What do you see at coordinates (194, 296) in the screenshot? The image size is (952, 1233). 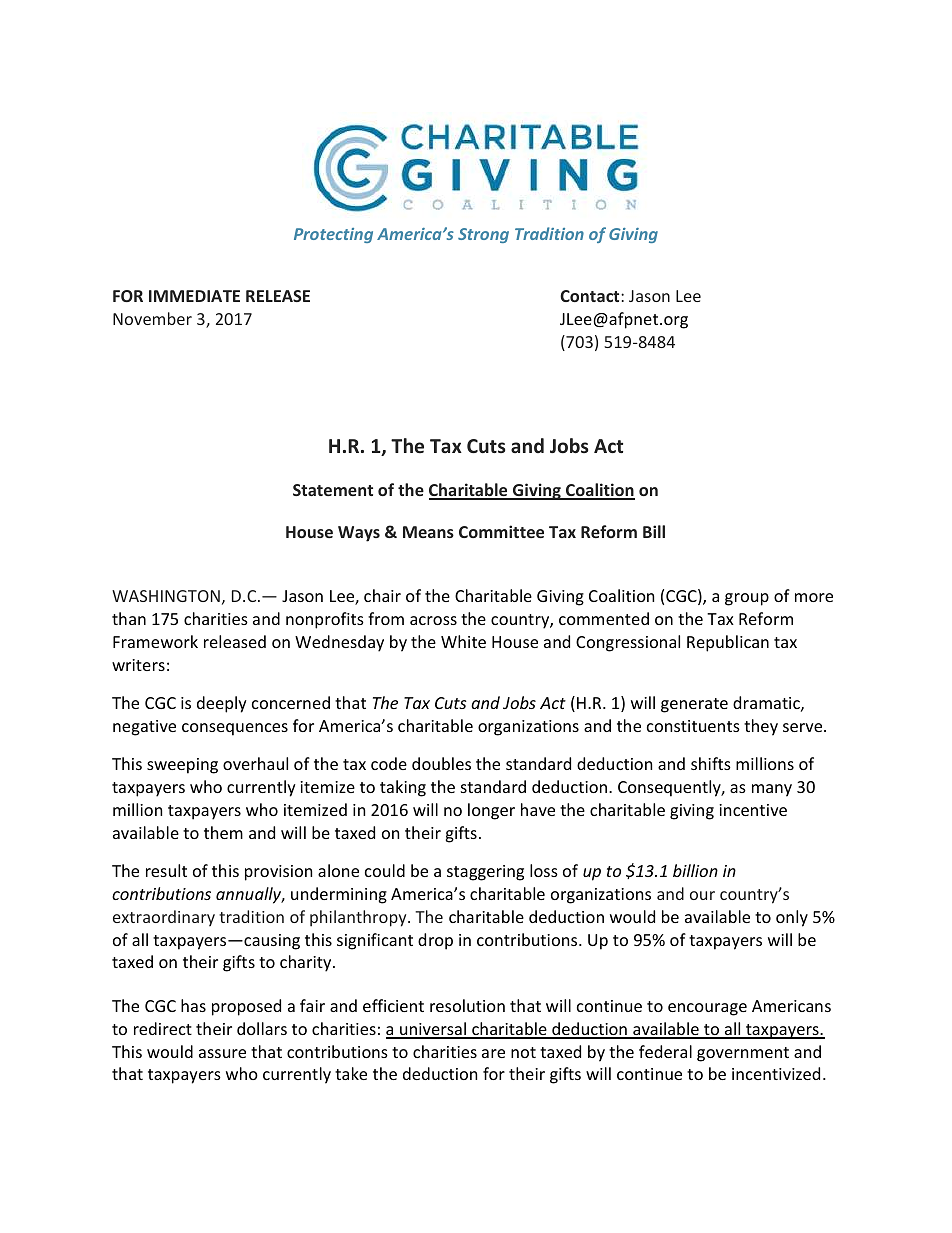 I see `IMMEDIATE` at bounding box center [194, 296].
